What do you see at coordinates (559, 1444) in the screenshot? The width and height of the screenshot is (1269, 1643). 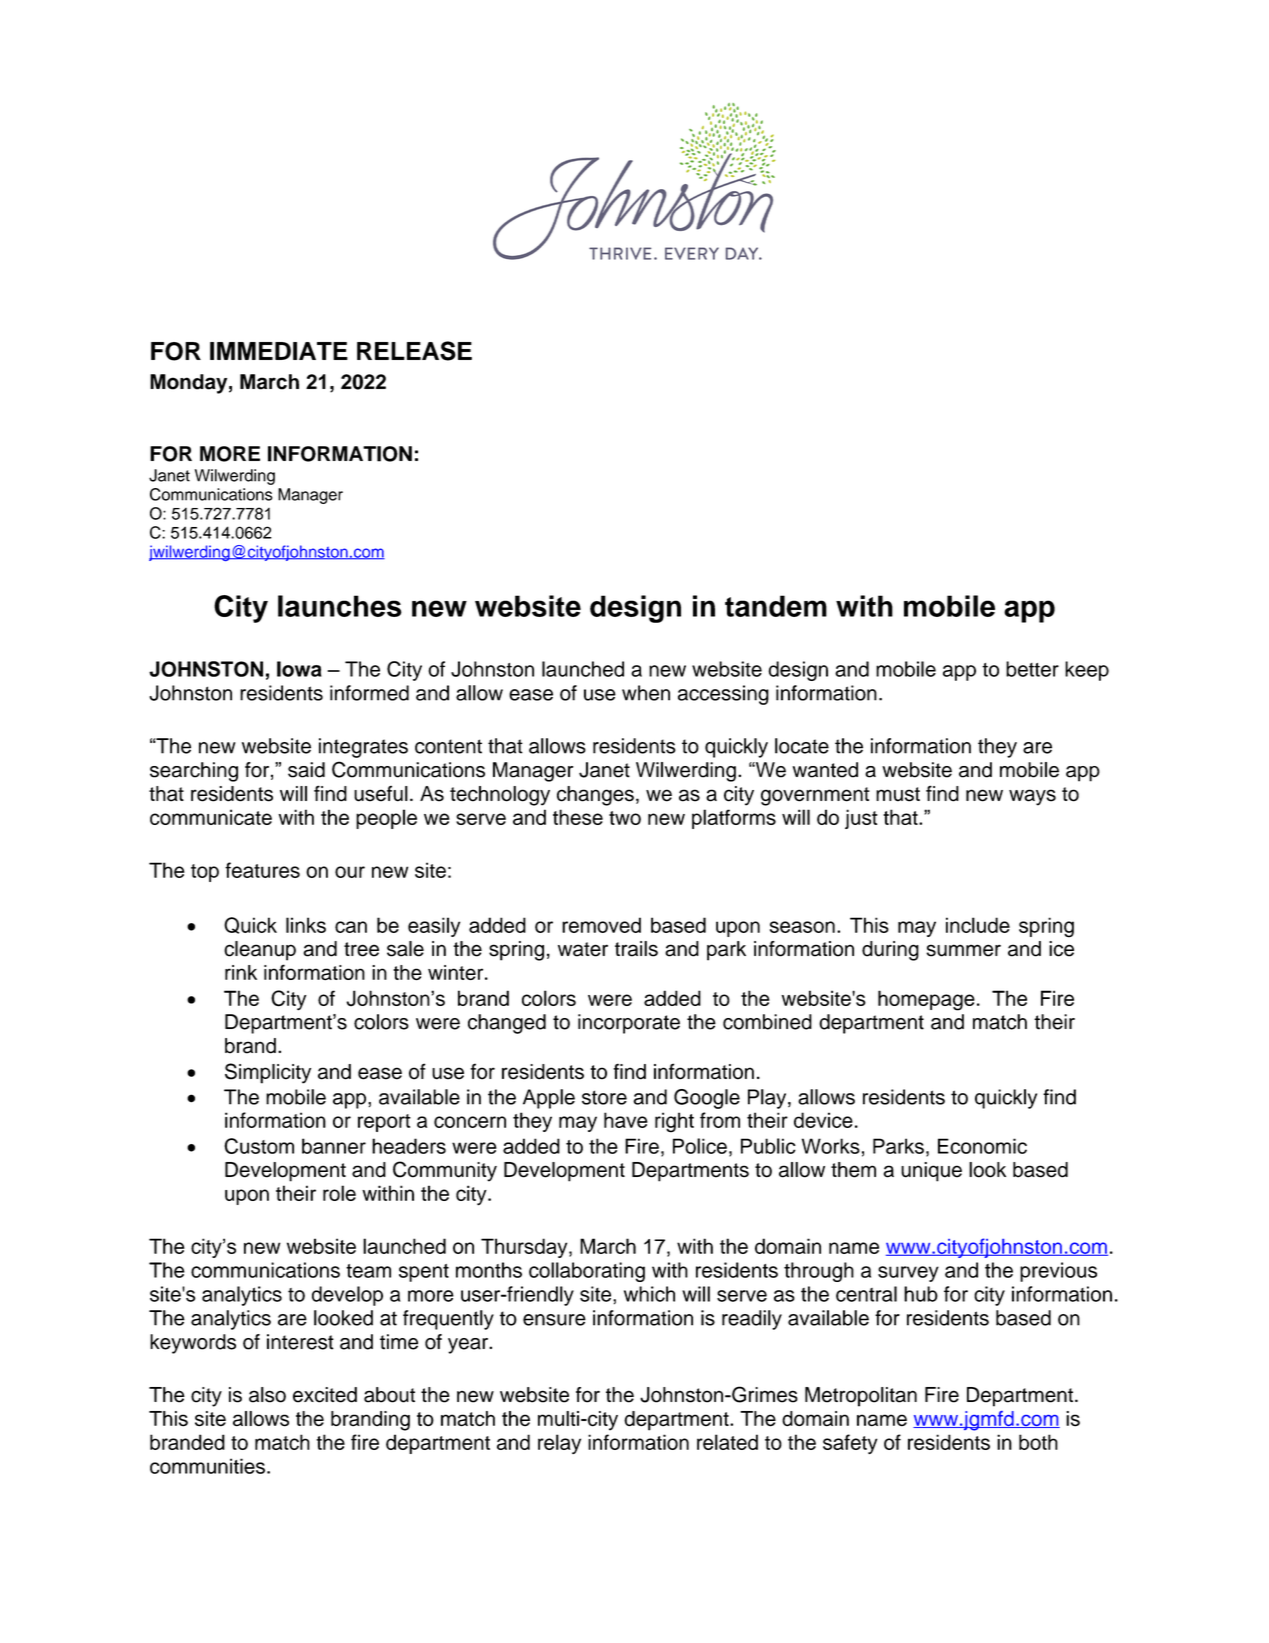 I see `relay` at bounding box center [559, 1444].
